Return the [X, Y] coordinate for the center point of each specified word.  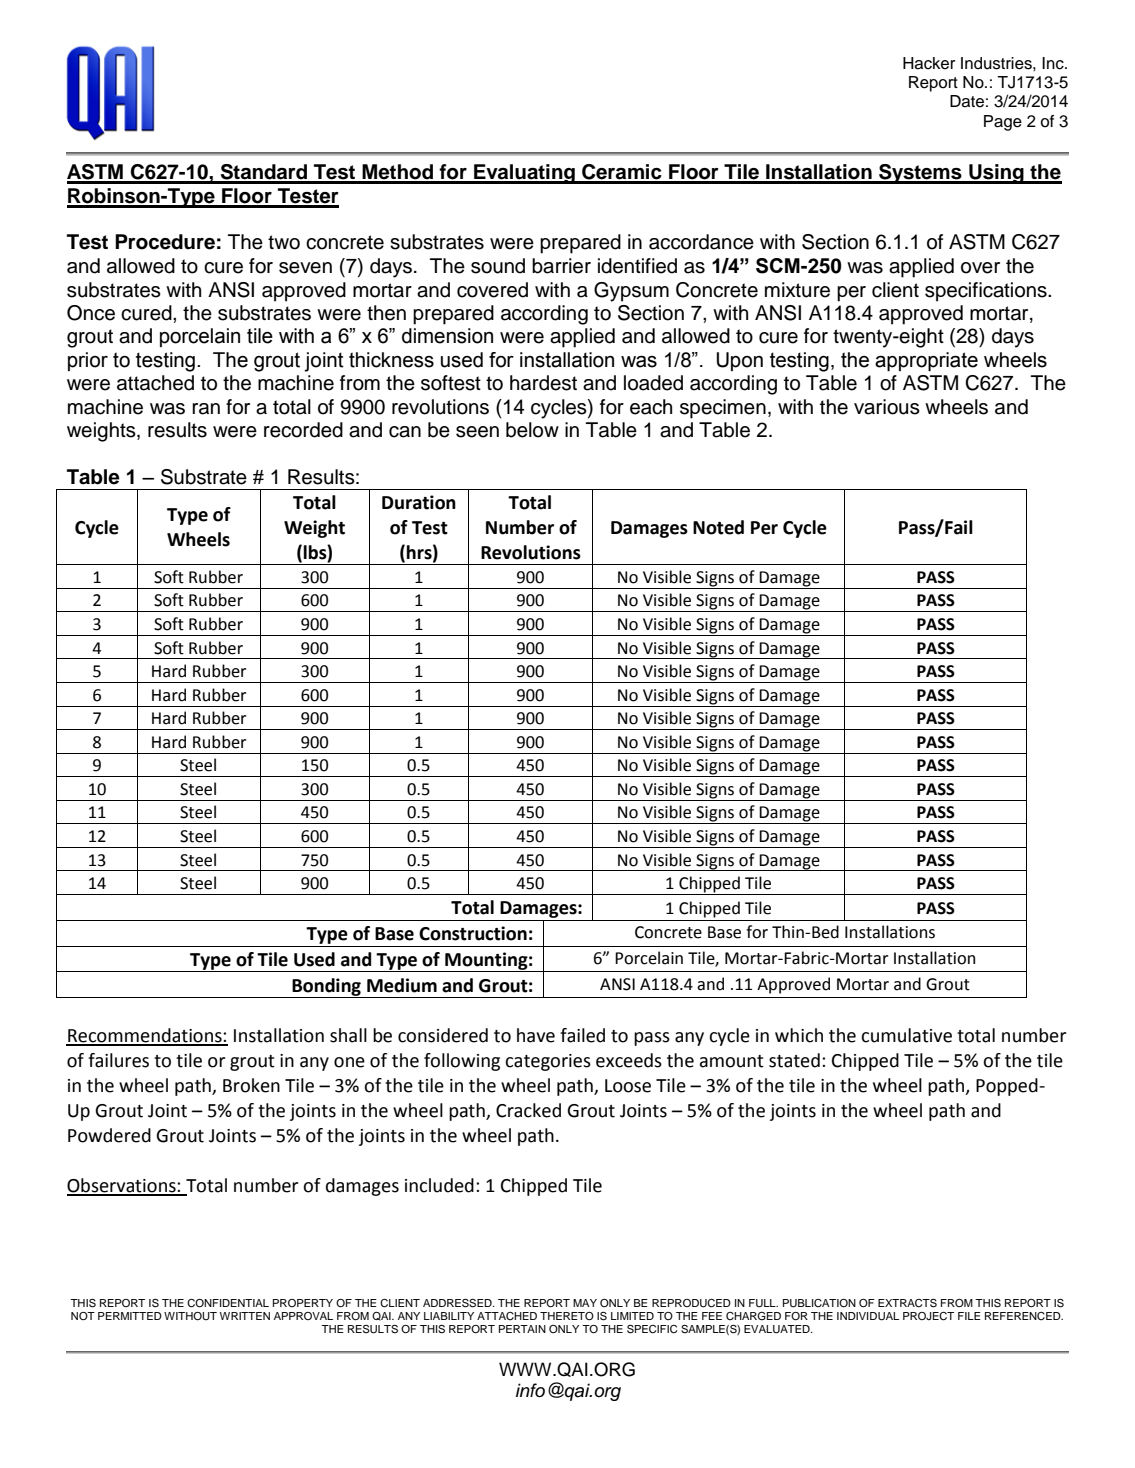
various [887, 407]
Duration [419, 502]
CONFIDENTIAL [228, 1303]
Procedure [165, 242]
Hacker [929, 63]
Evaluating [524, 174]
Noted [718, 527]
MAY [585, 1303]
